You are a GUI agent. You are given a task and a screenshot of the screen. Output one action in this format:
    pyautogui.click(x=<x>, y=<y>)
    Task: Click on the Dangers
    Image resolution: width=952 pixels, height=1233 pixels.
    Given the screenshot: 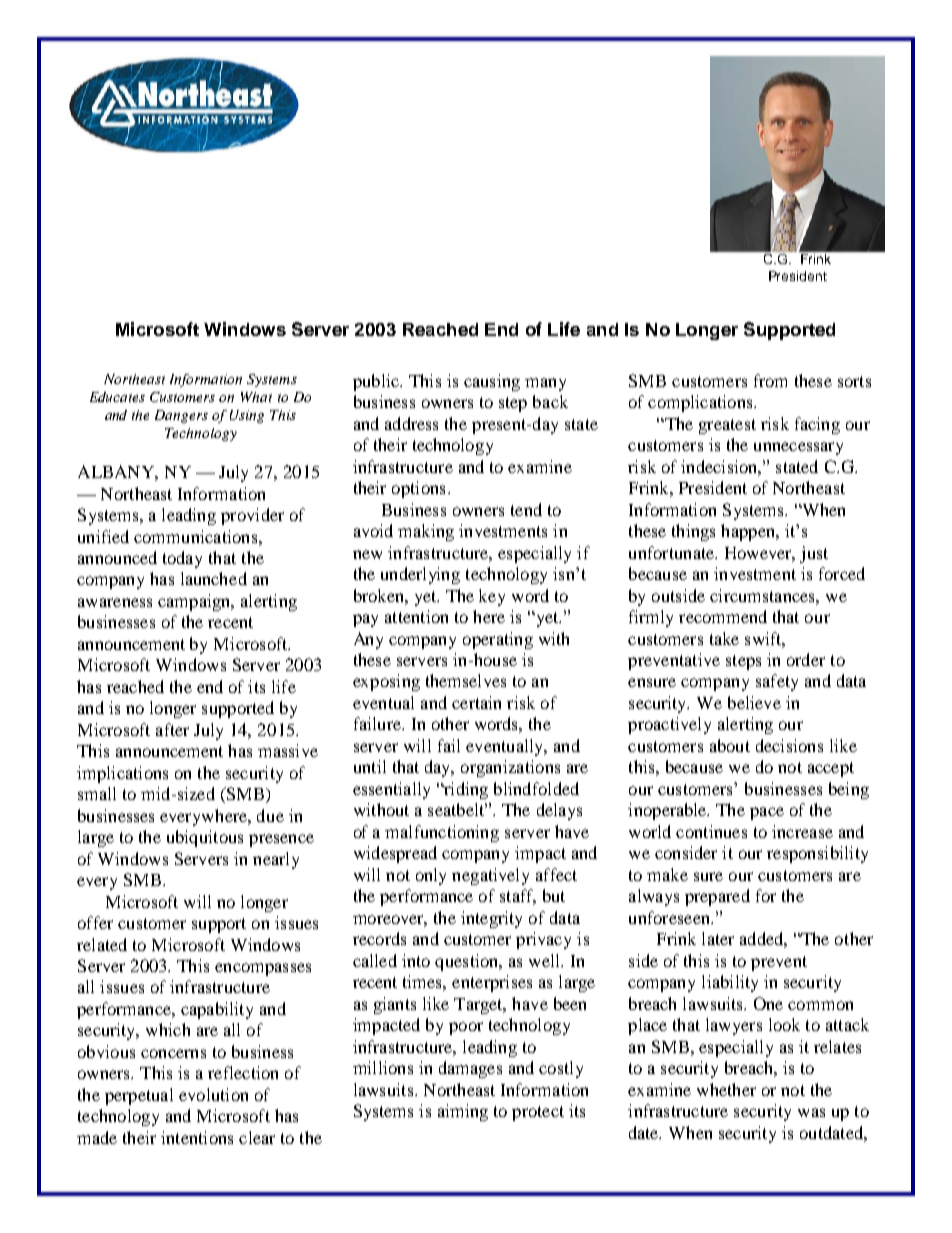 What is the action you would take?
    pyautogui.click(x=181, y=416)
